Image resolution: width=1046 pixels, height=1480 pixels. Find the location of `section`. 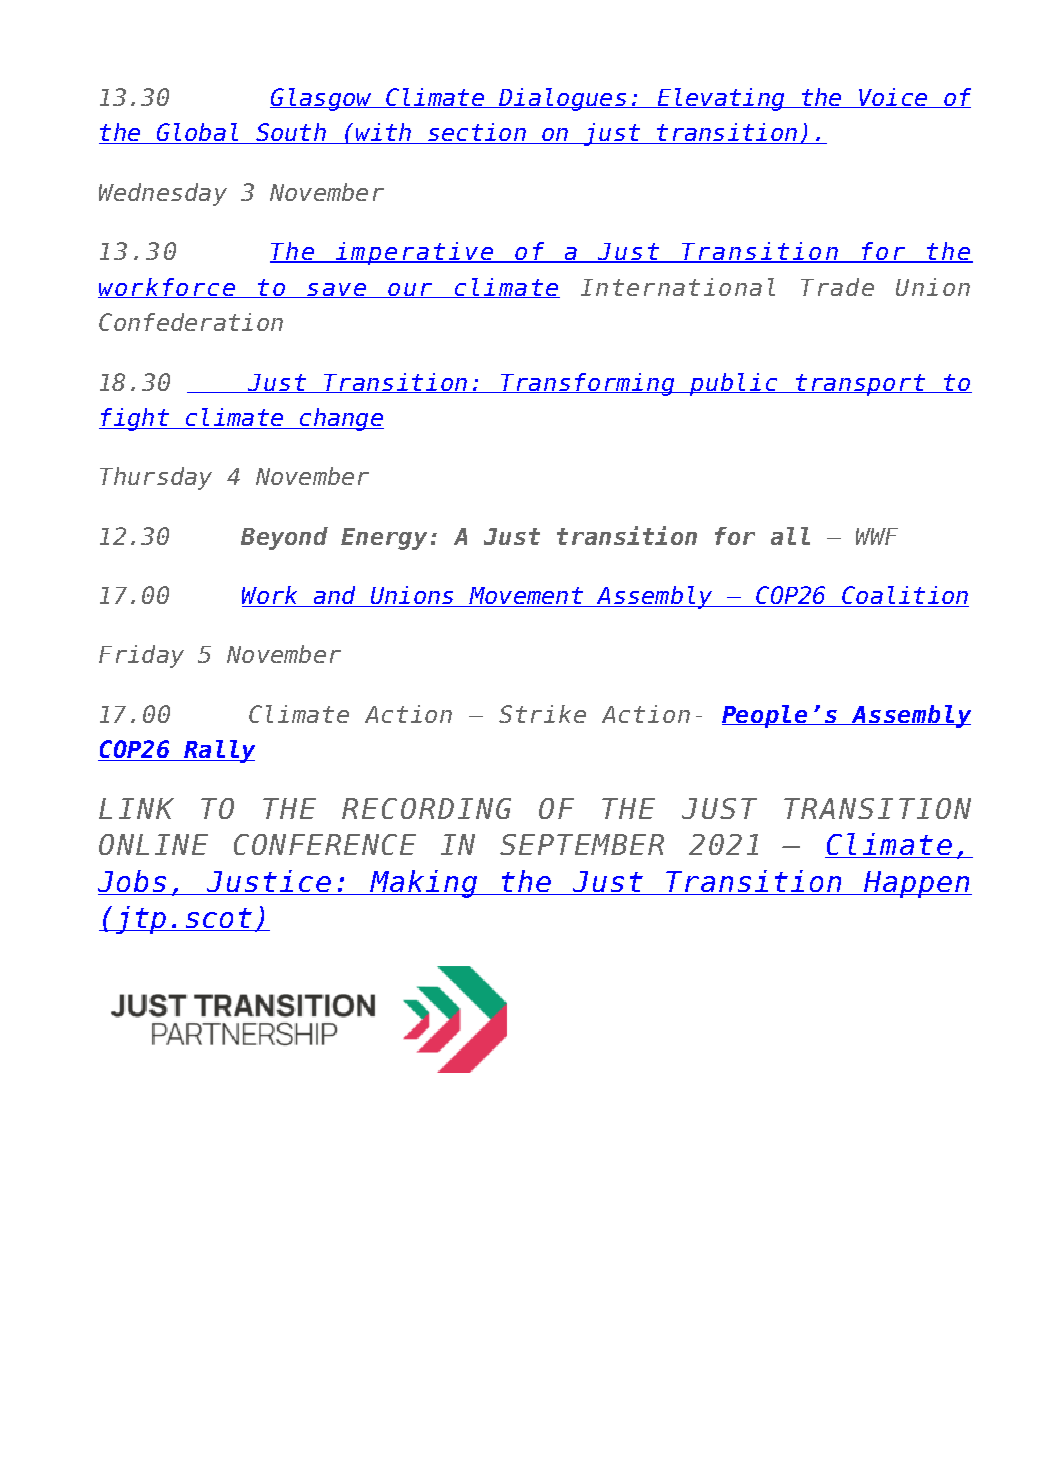

section is located at coordinates (477, 133).
